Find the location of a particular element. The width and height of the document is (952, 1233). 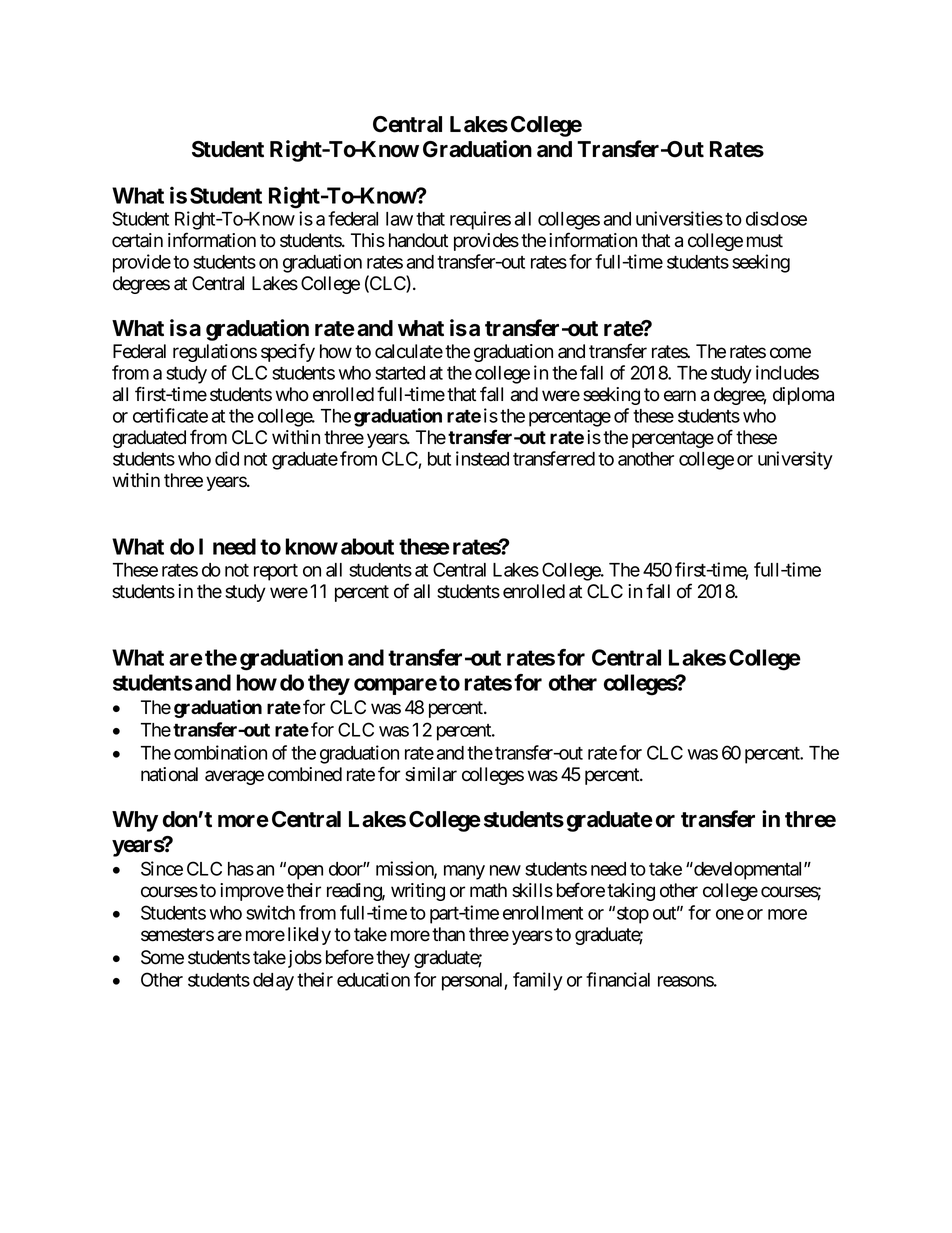

earn is located at coordinates (680, 396).
